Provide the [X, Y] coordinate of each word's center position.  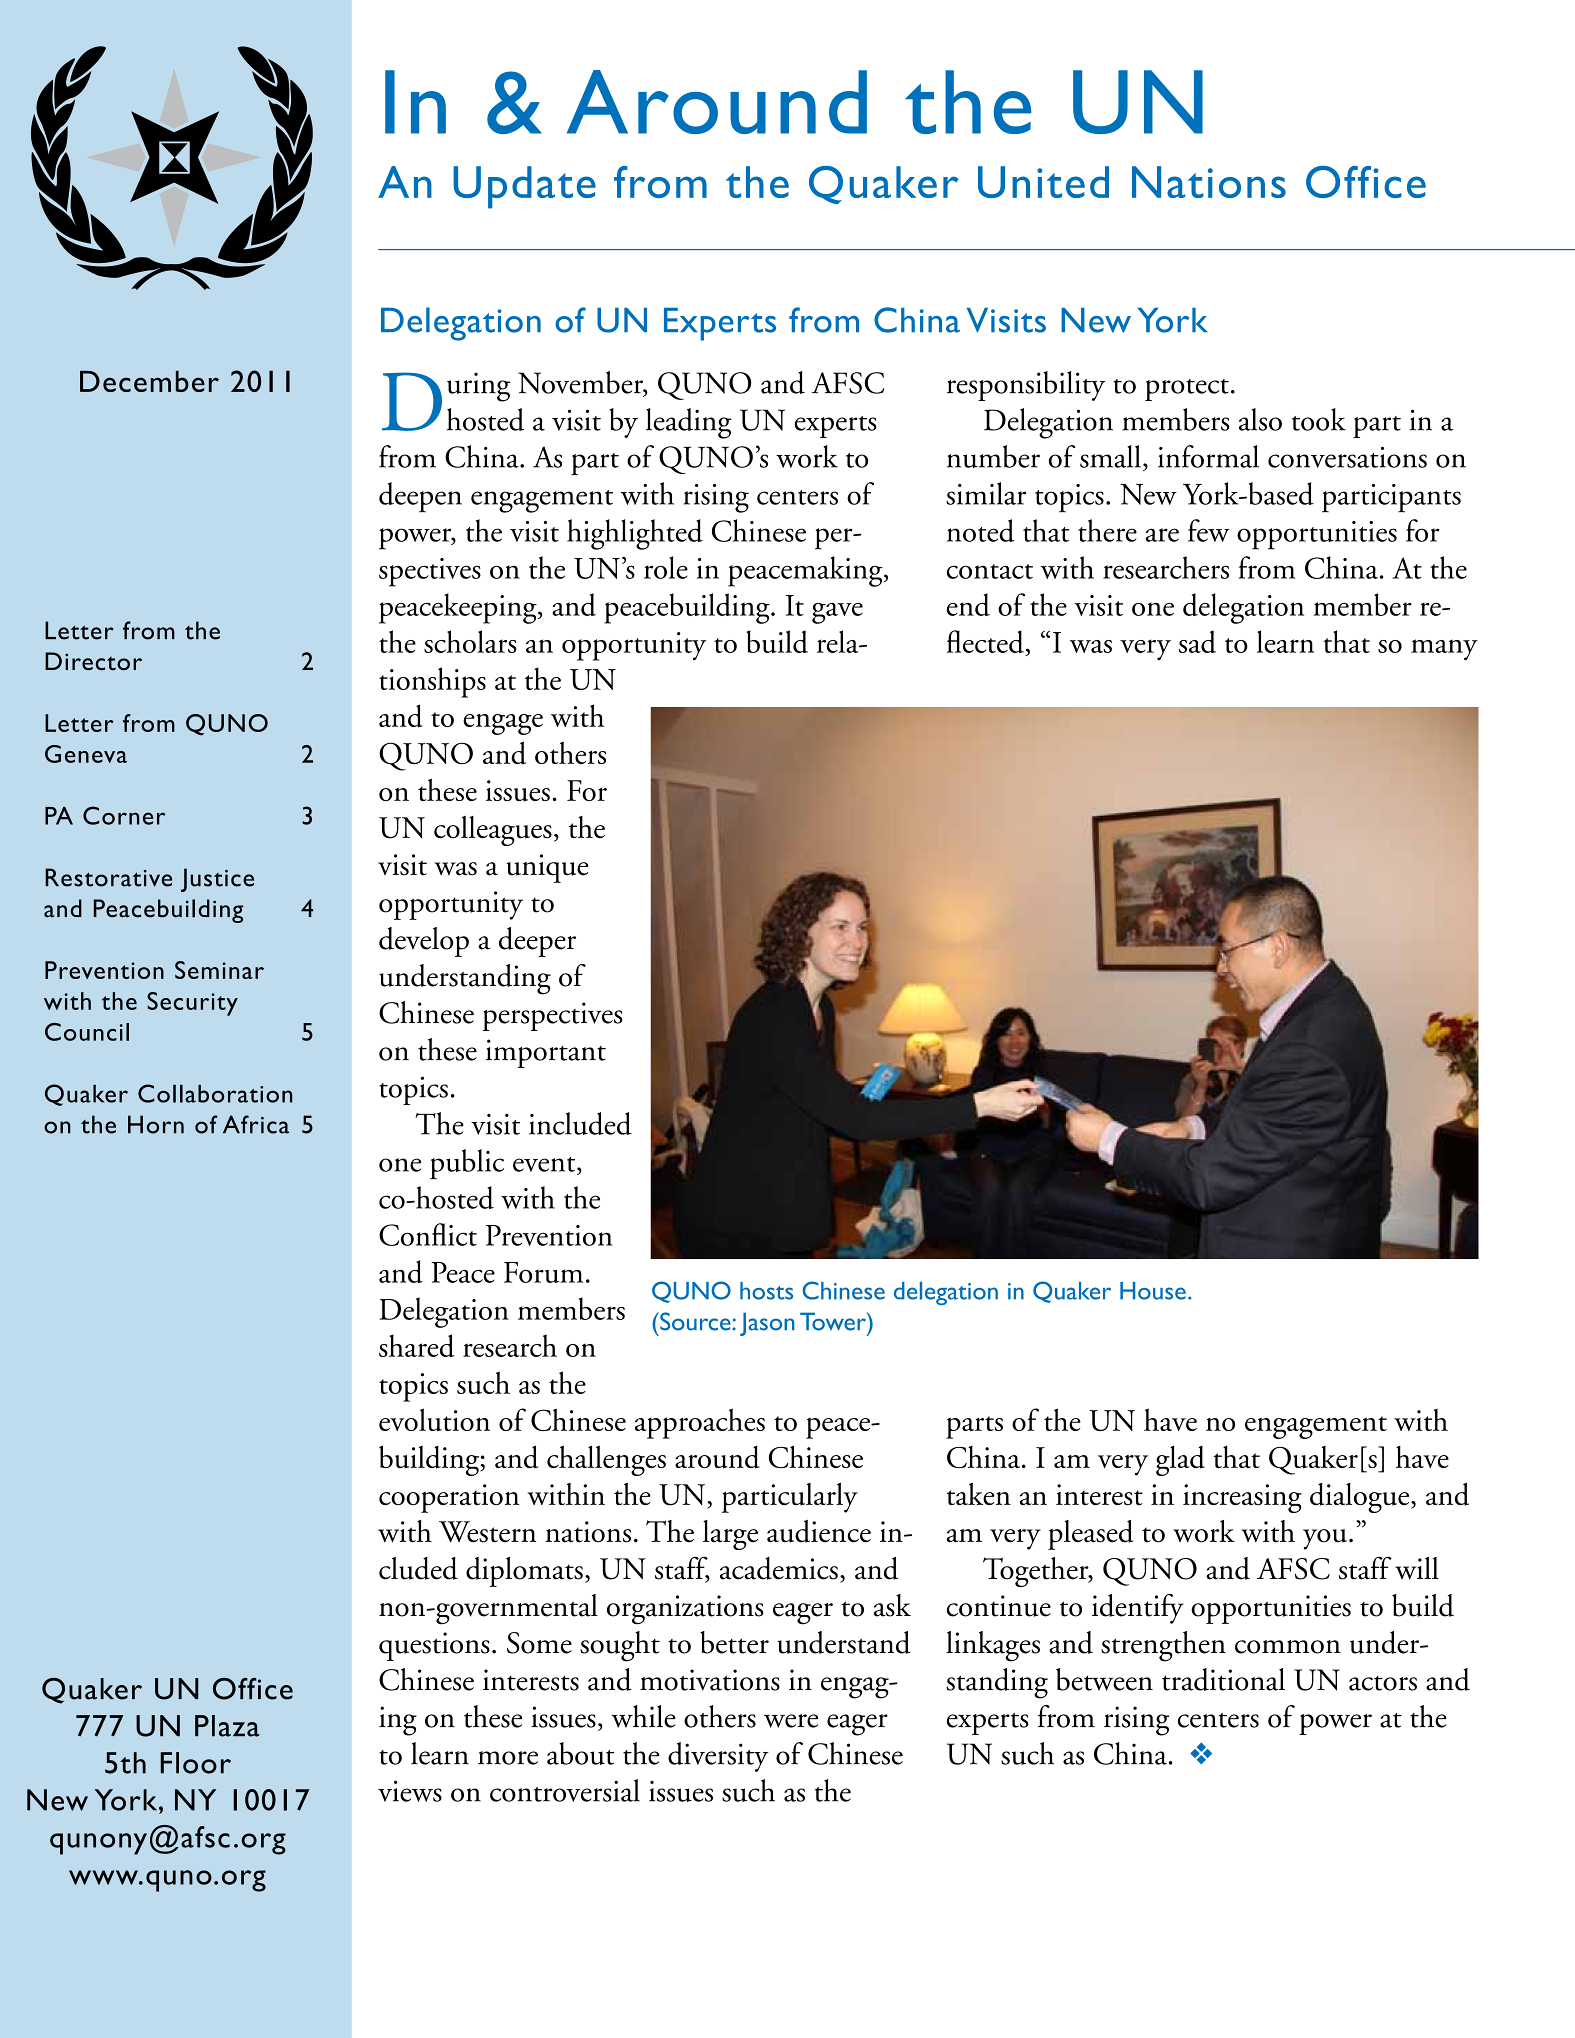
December [149, 381]
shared [417, 1345]
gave [837, 613]
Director [93, 661]
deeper [537, 942]
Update [524, 187]
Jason [767, 1324]
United [1043, 182]
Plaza [227, 1726]
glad [1180, 1461]
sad [1197, 641]
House [1153, 1291]
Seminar [219, 970]
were [791, 1721]
